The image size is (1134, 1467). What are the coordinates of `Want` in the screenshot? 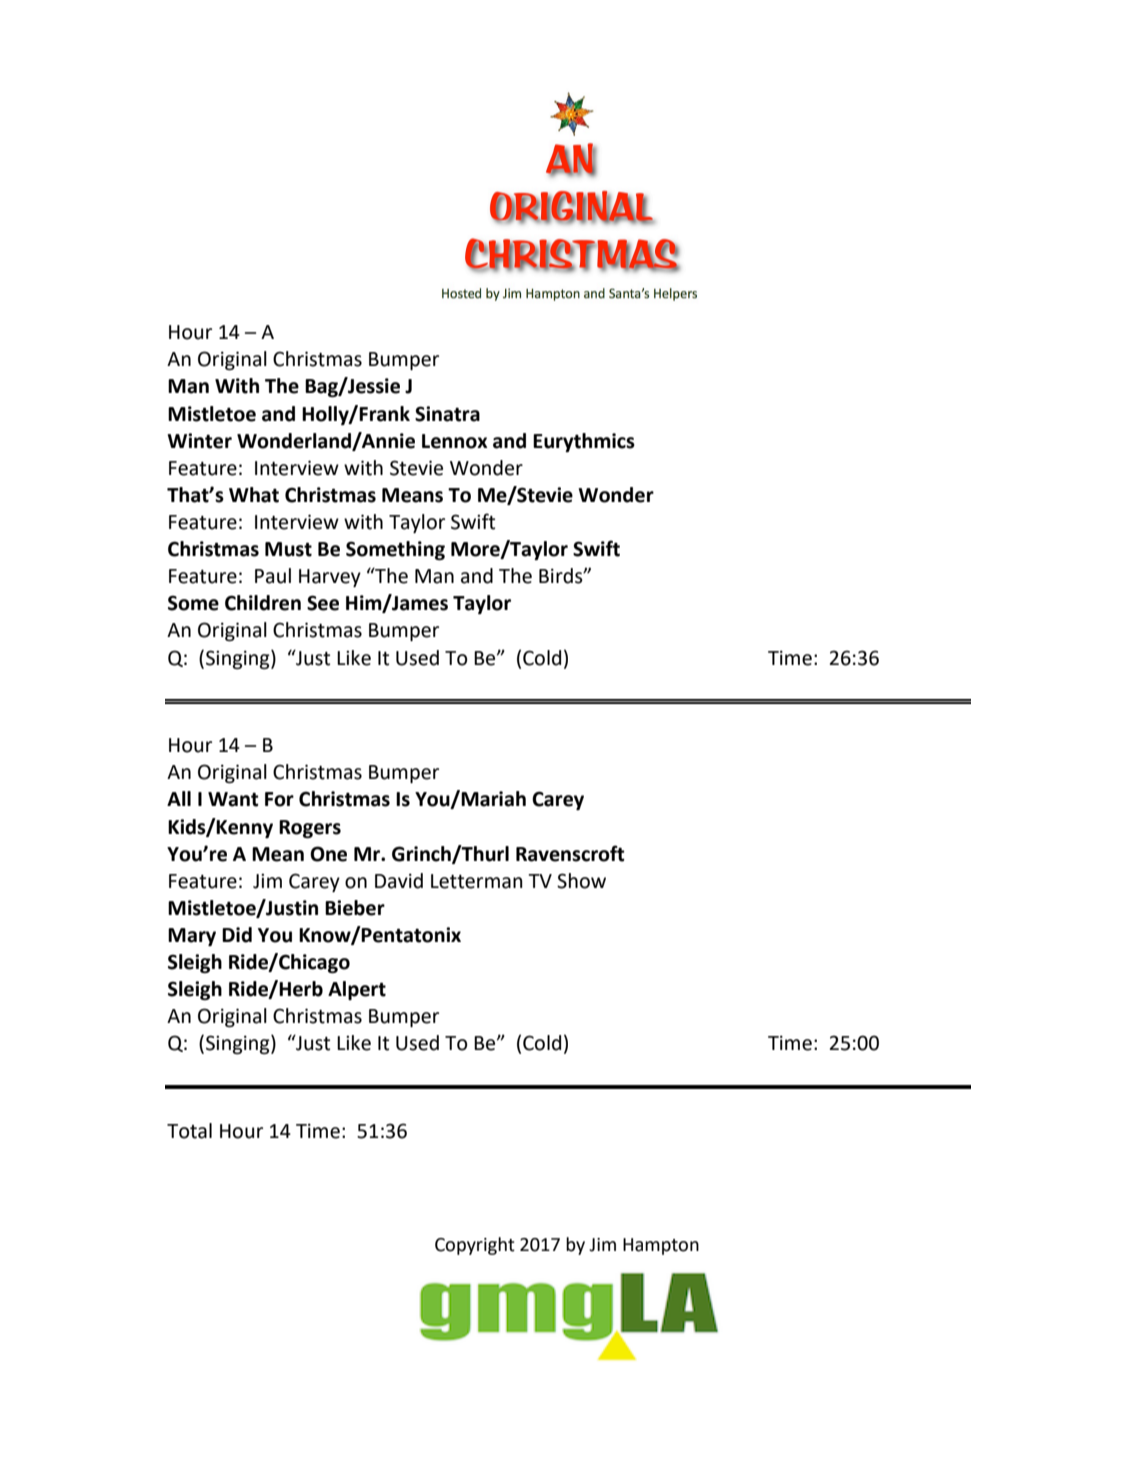 It's located at (233, 799).
